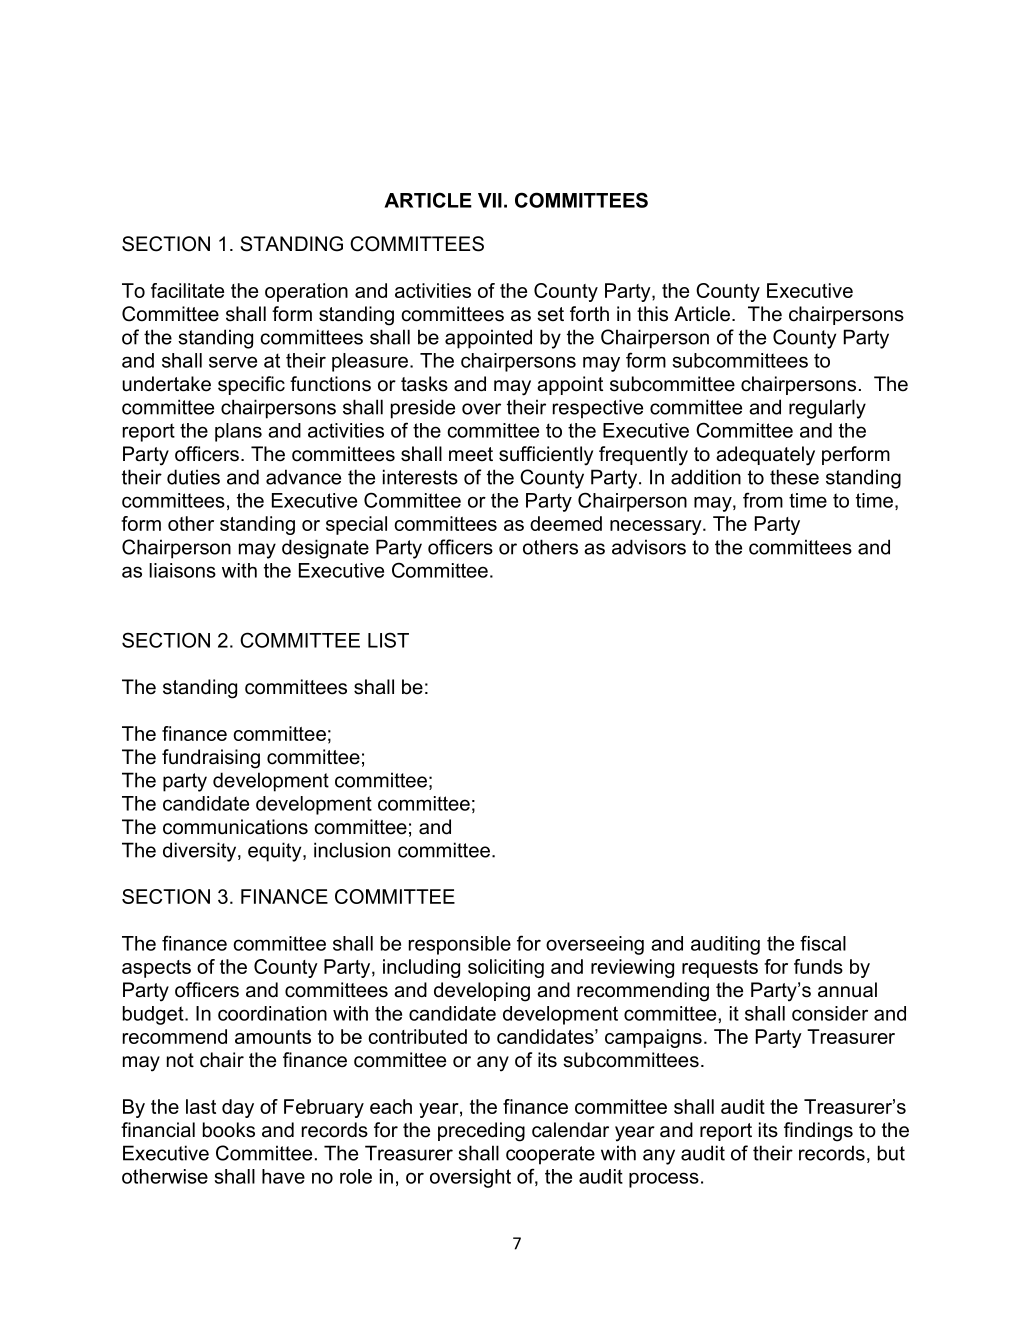 This page has width=1034, height=1338. Describe the element at coordinates (481, 1132) in the page. I see `preceding` at that location.
